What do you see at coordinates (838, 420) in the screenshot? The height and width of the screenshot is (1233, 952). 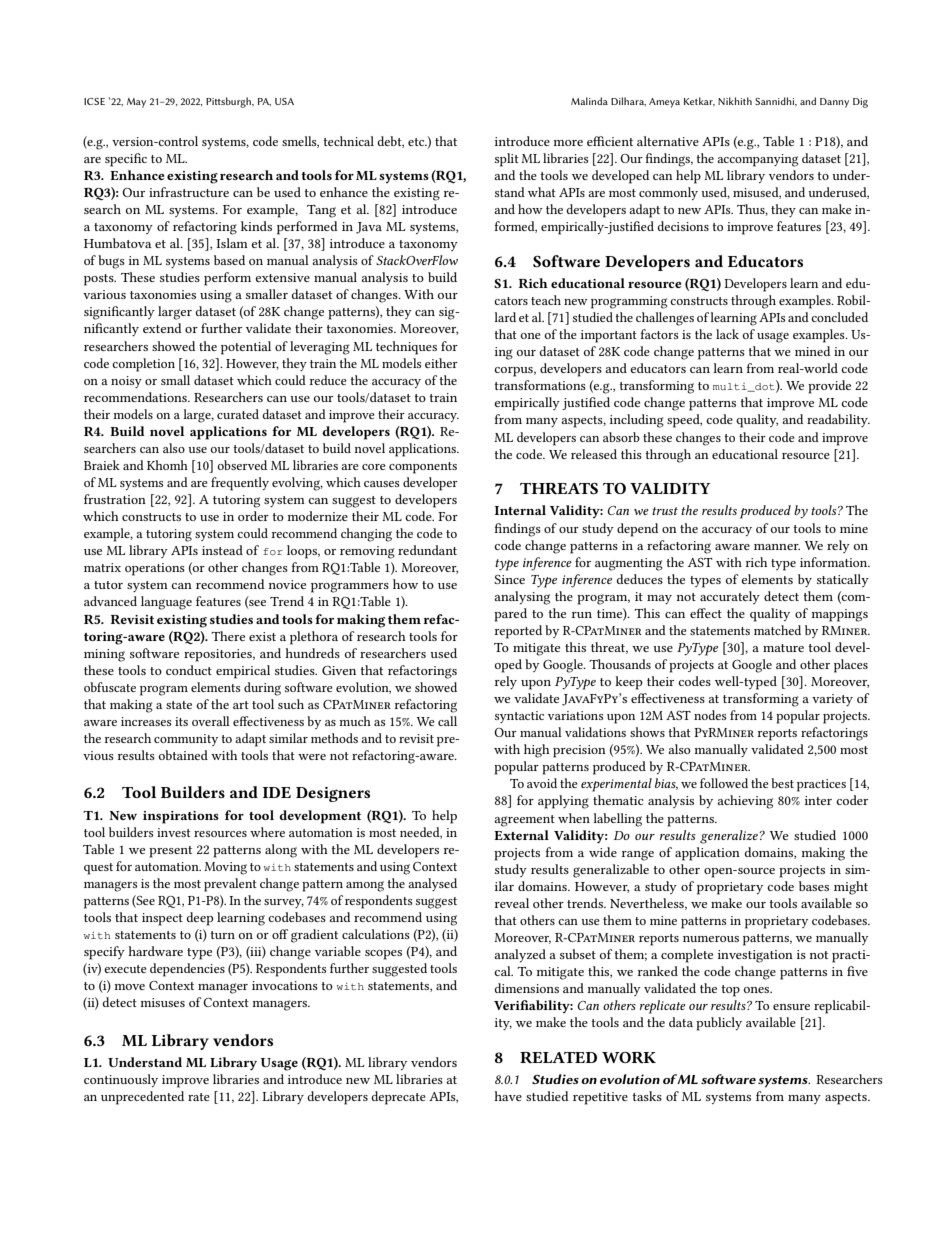 I see `readability` at bounding box center [838, 420].
